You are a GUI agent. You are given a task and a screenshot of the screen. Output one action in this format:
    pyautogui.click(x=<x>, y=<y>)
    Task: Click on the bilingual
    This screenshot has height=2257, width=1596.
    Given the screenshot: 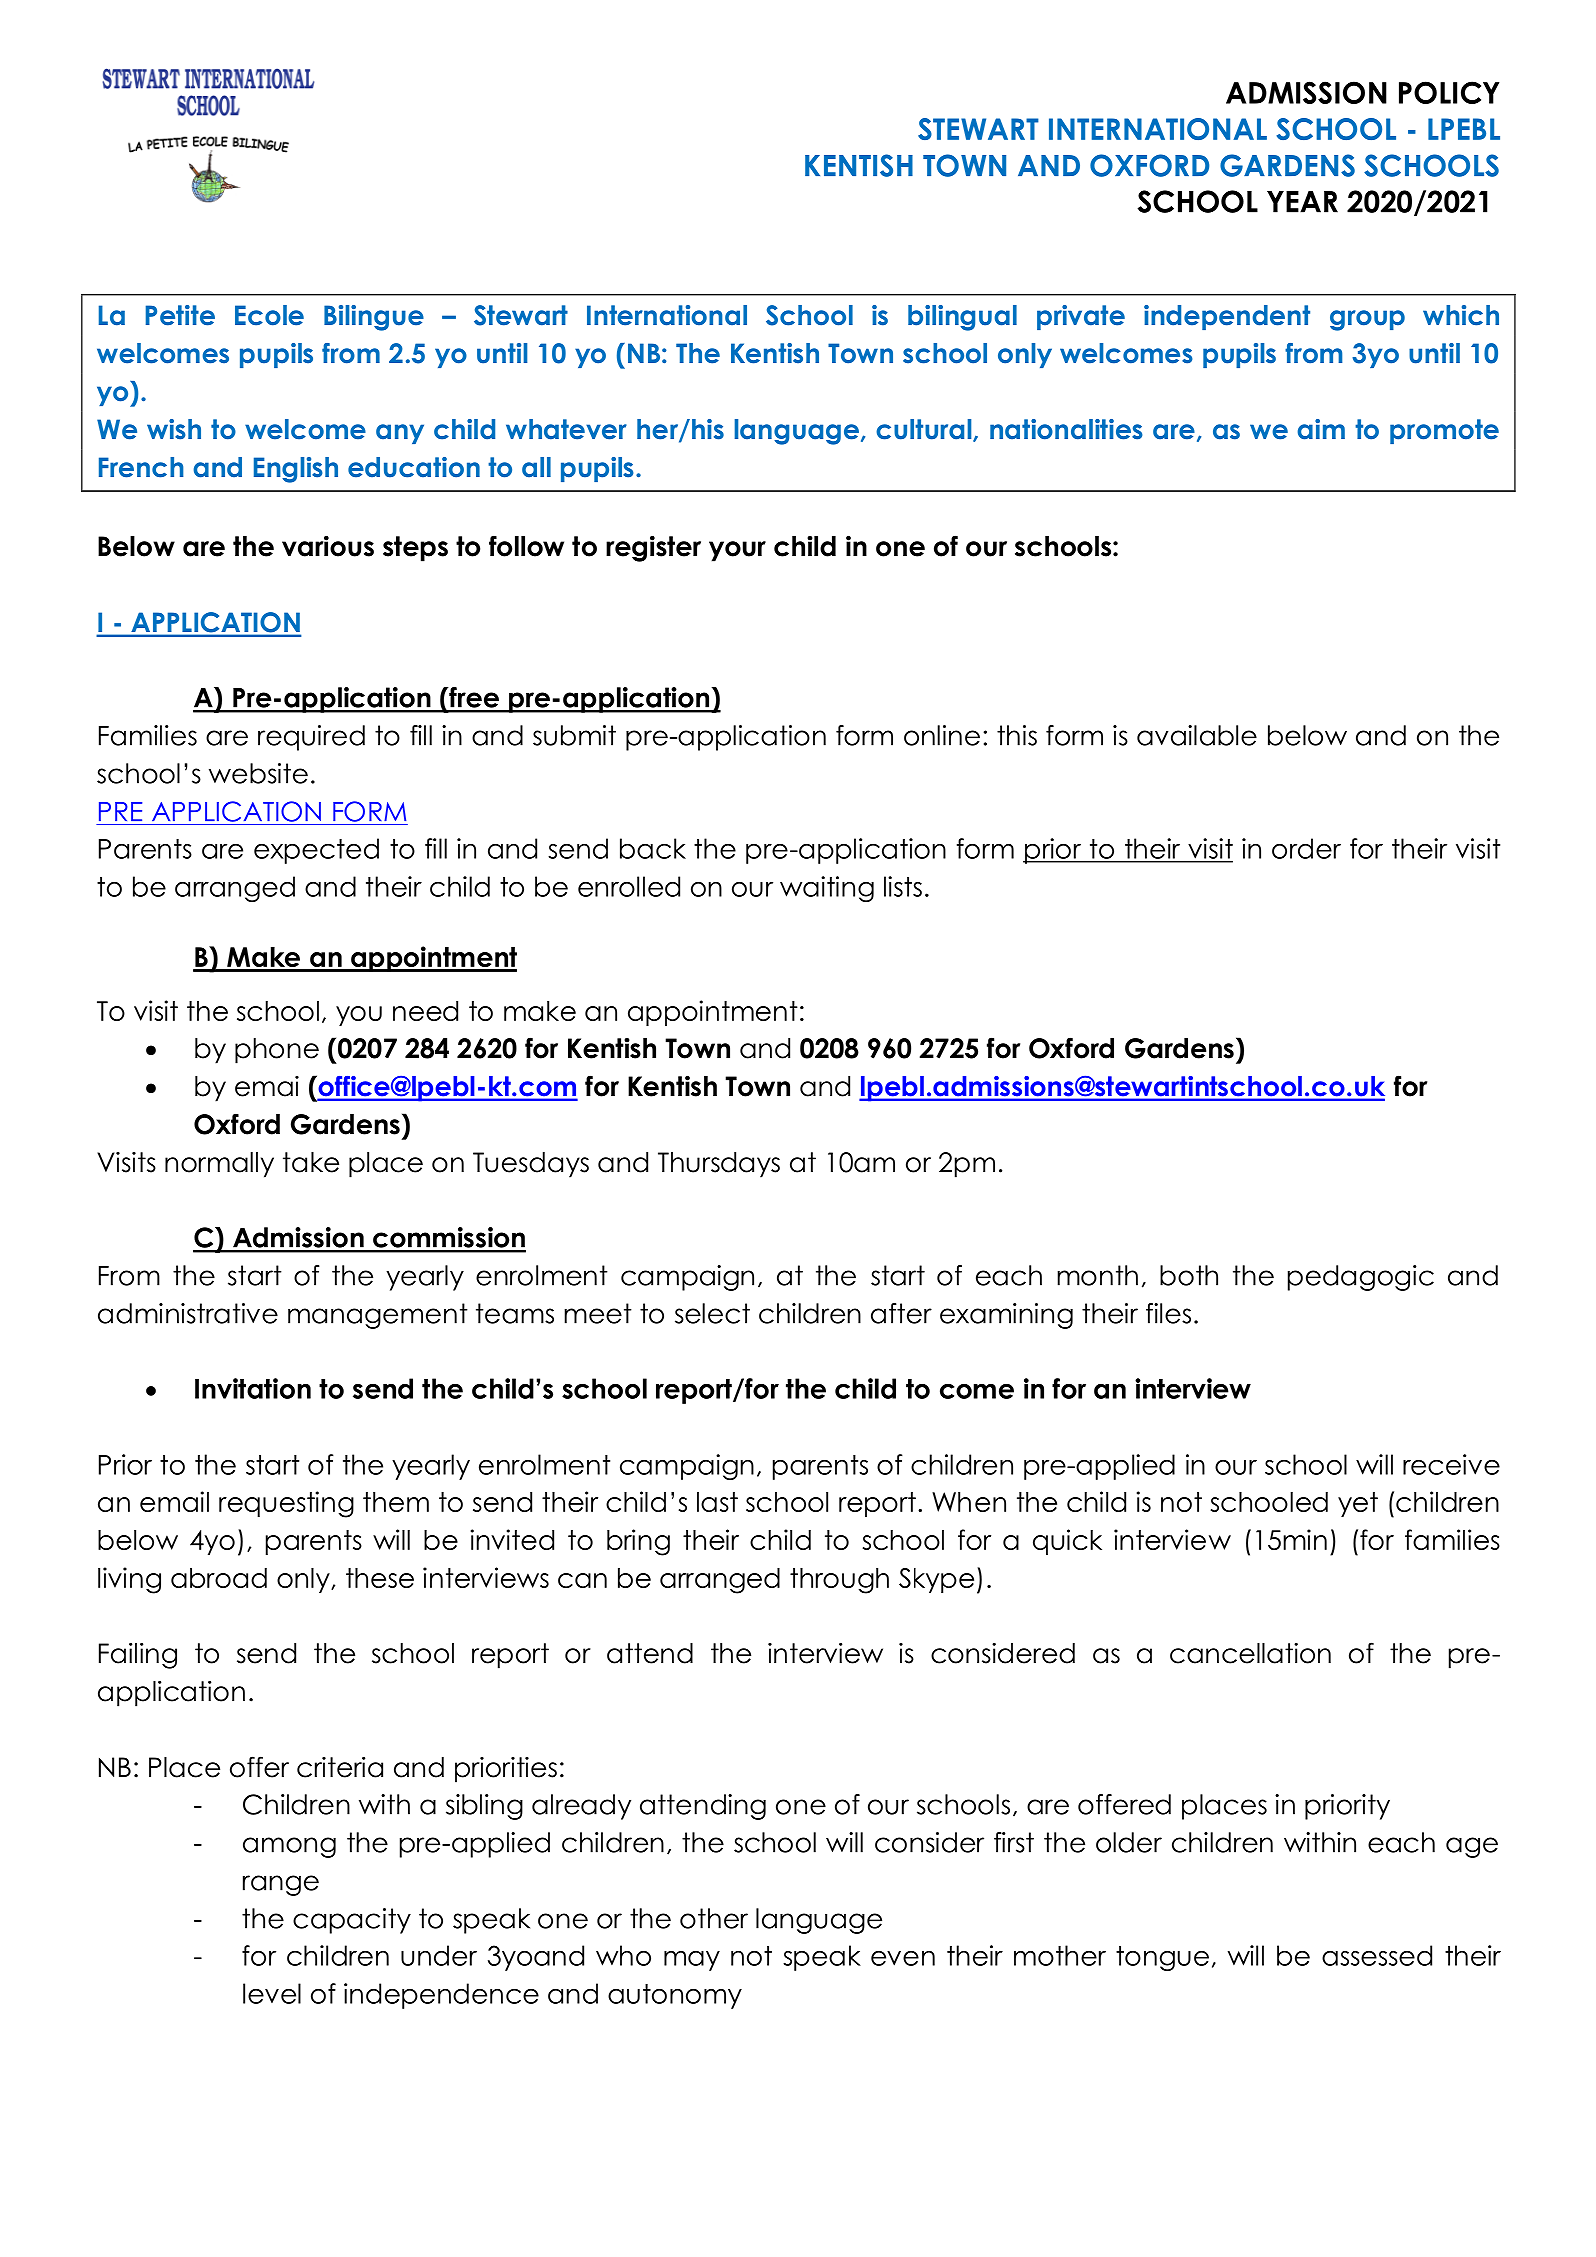 What is the action you would take?
    pyautogui.click(x=962, y=318)
